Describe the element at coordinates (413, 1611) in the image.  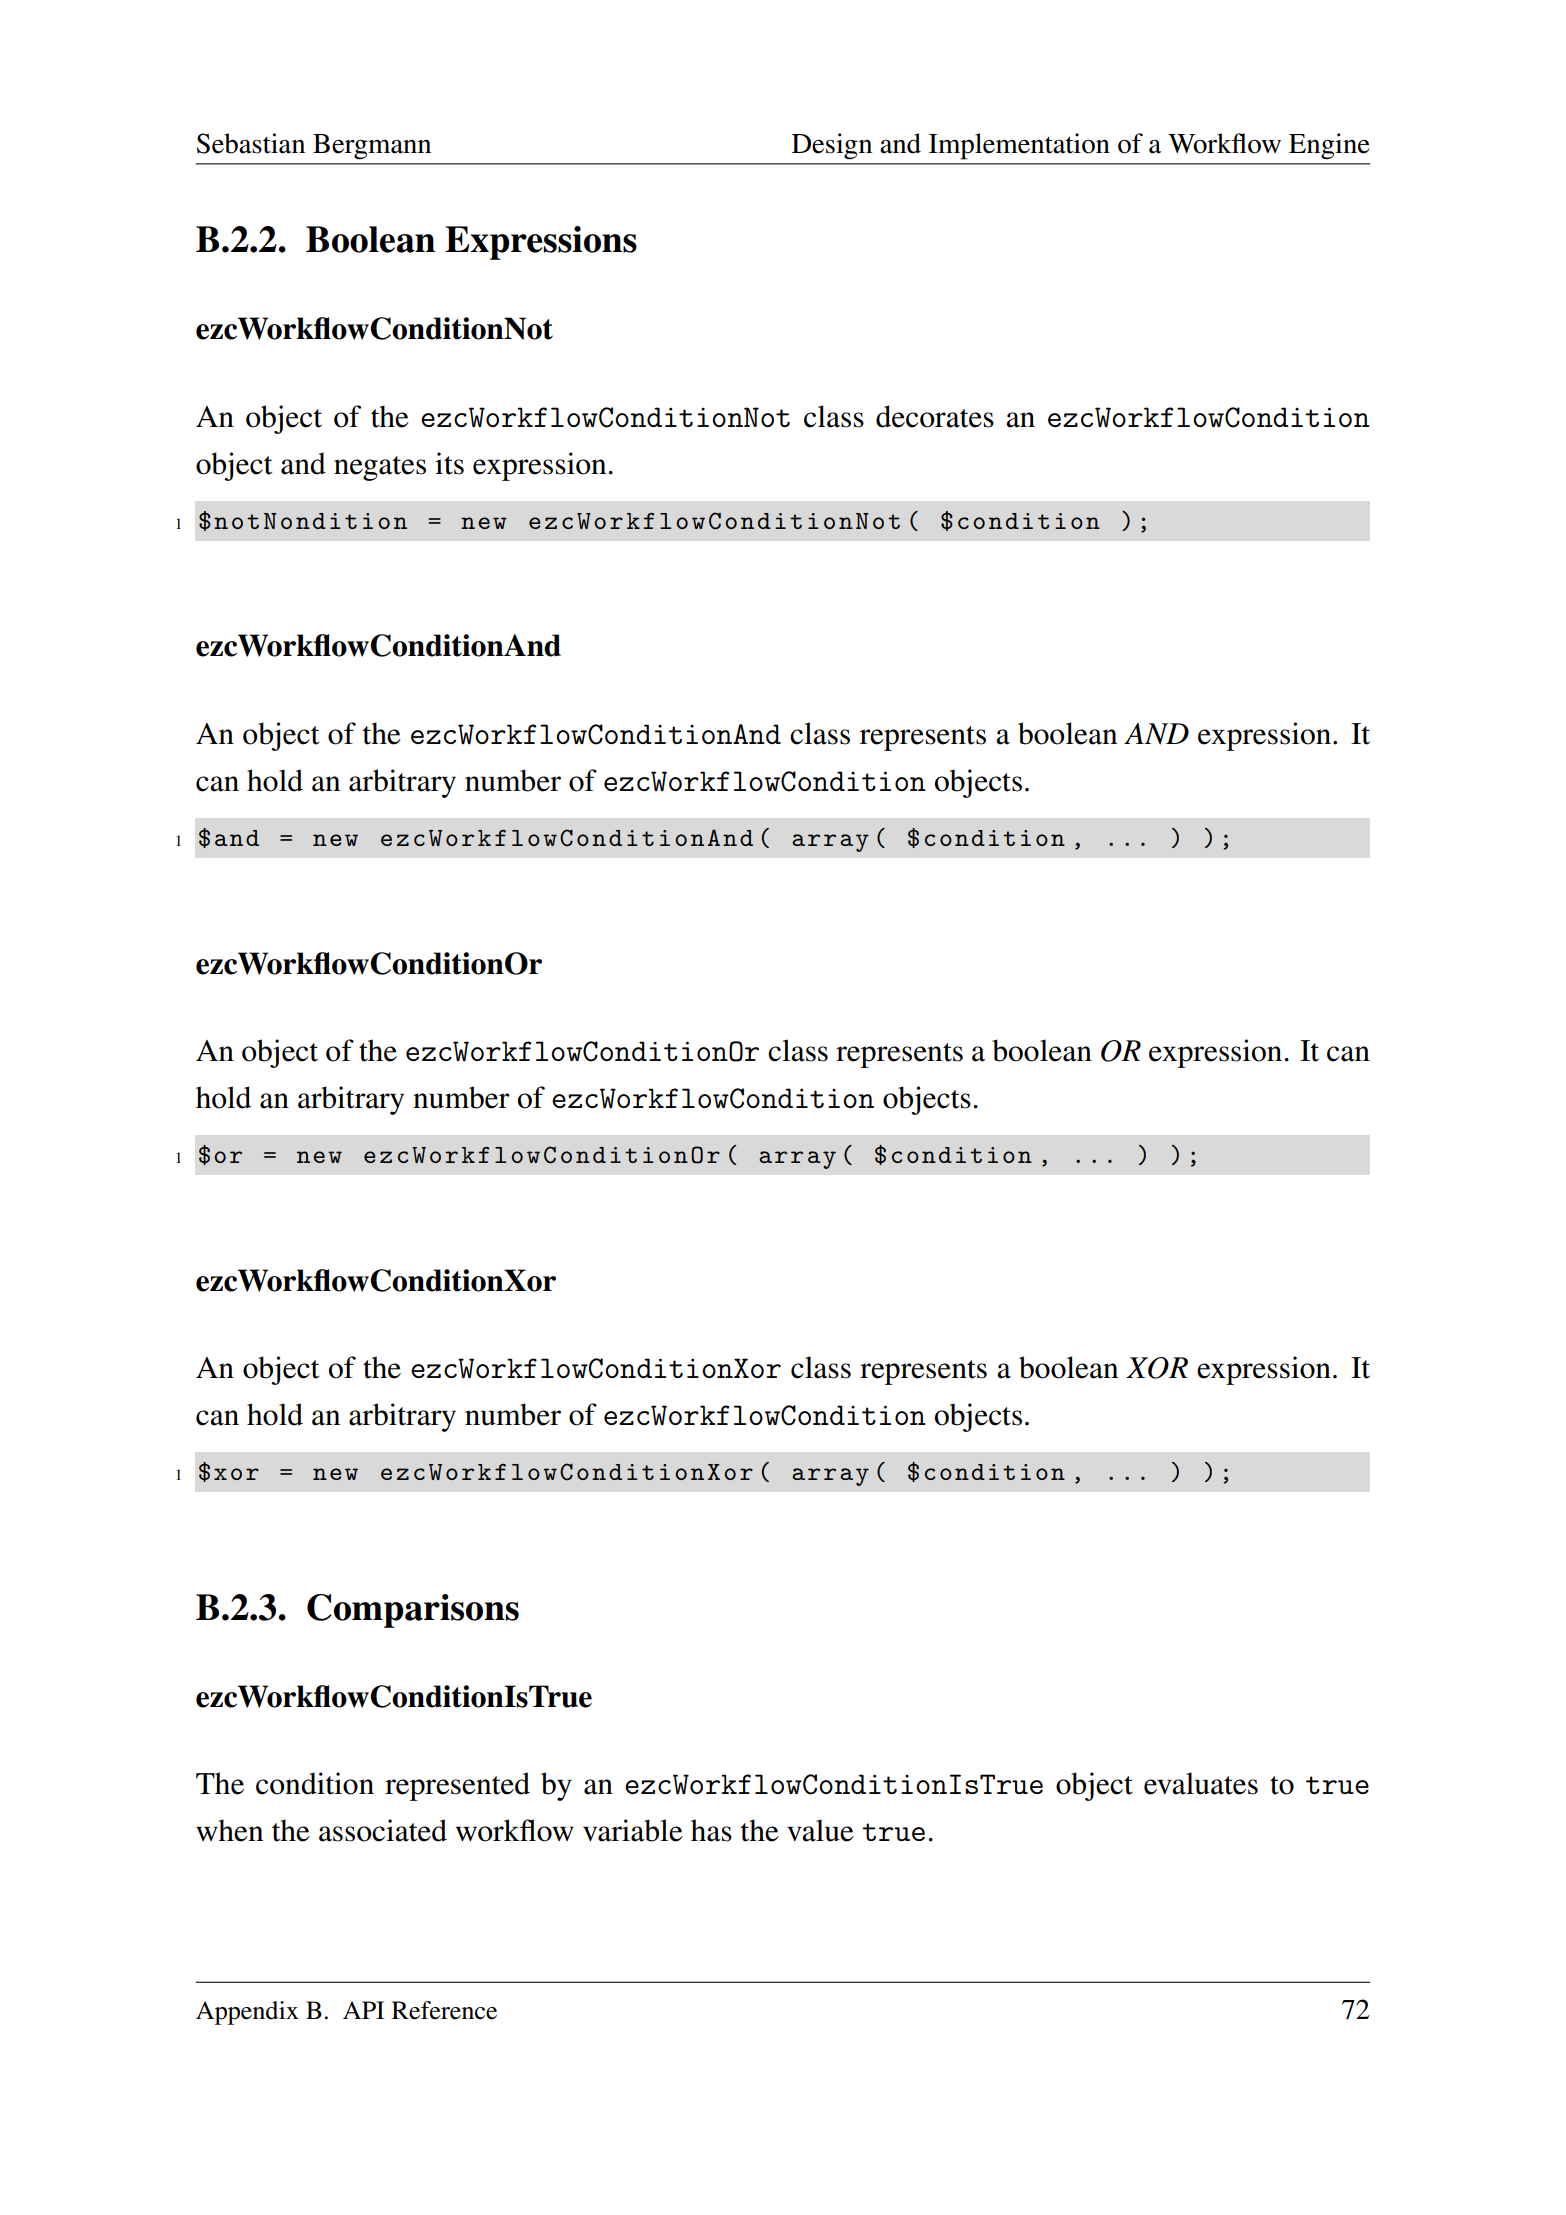
I see `Comparisons` at that location.
